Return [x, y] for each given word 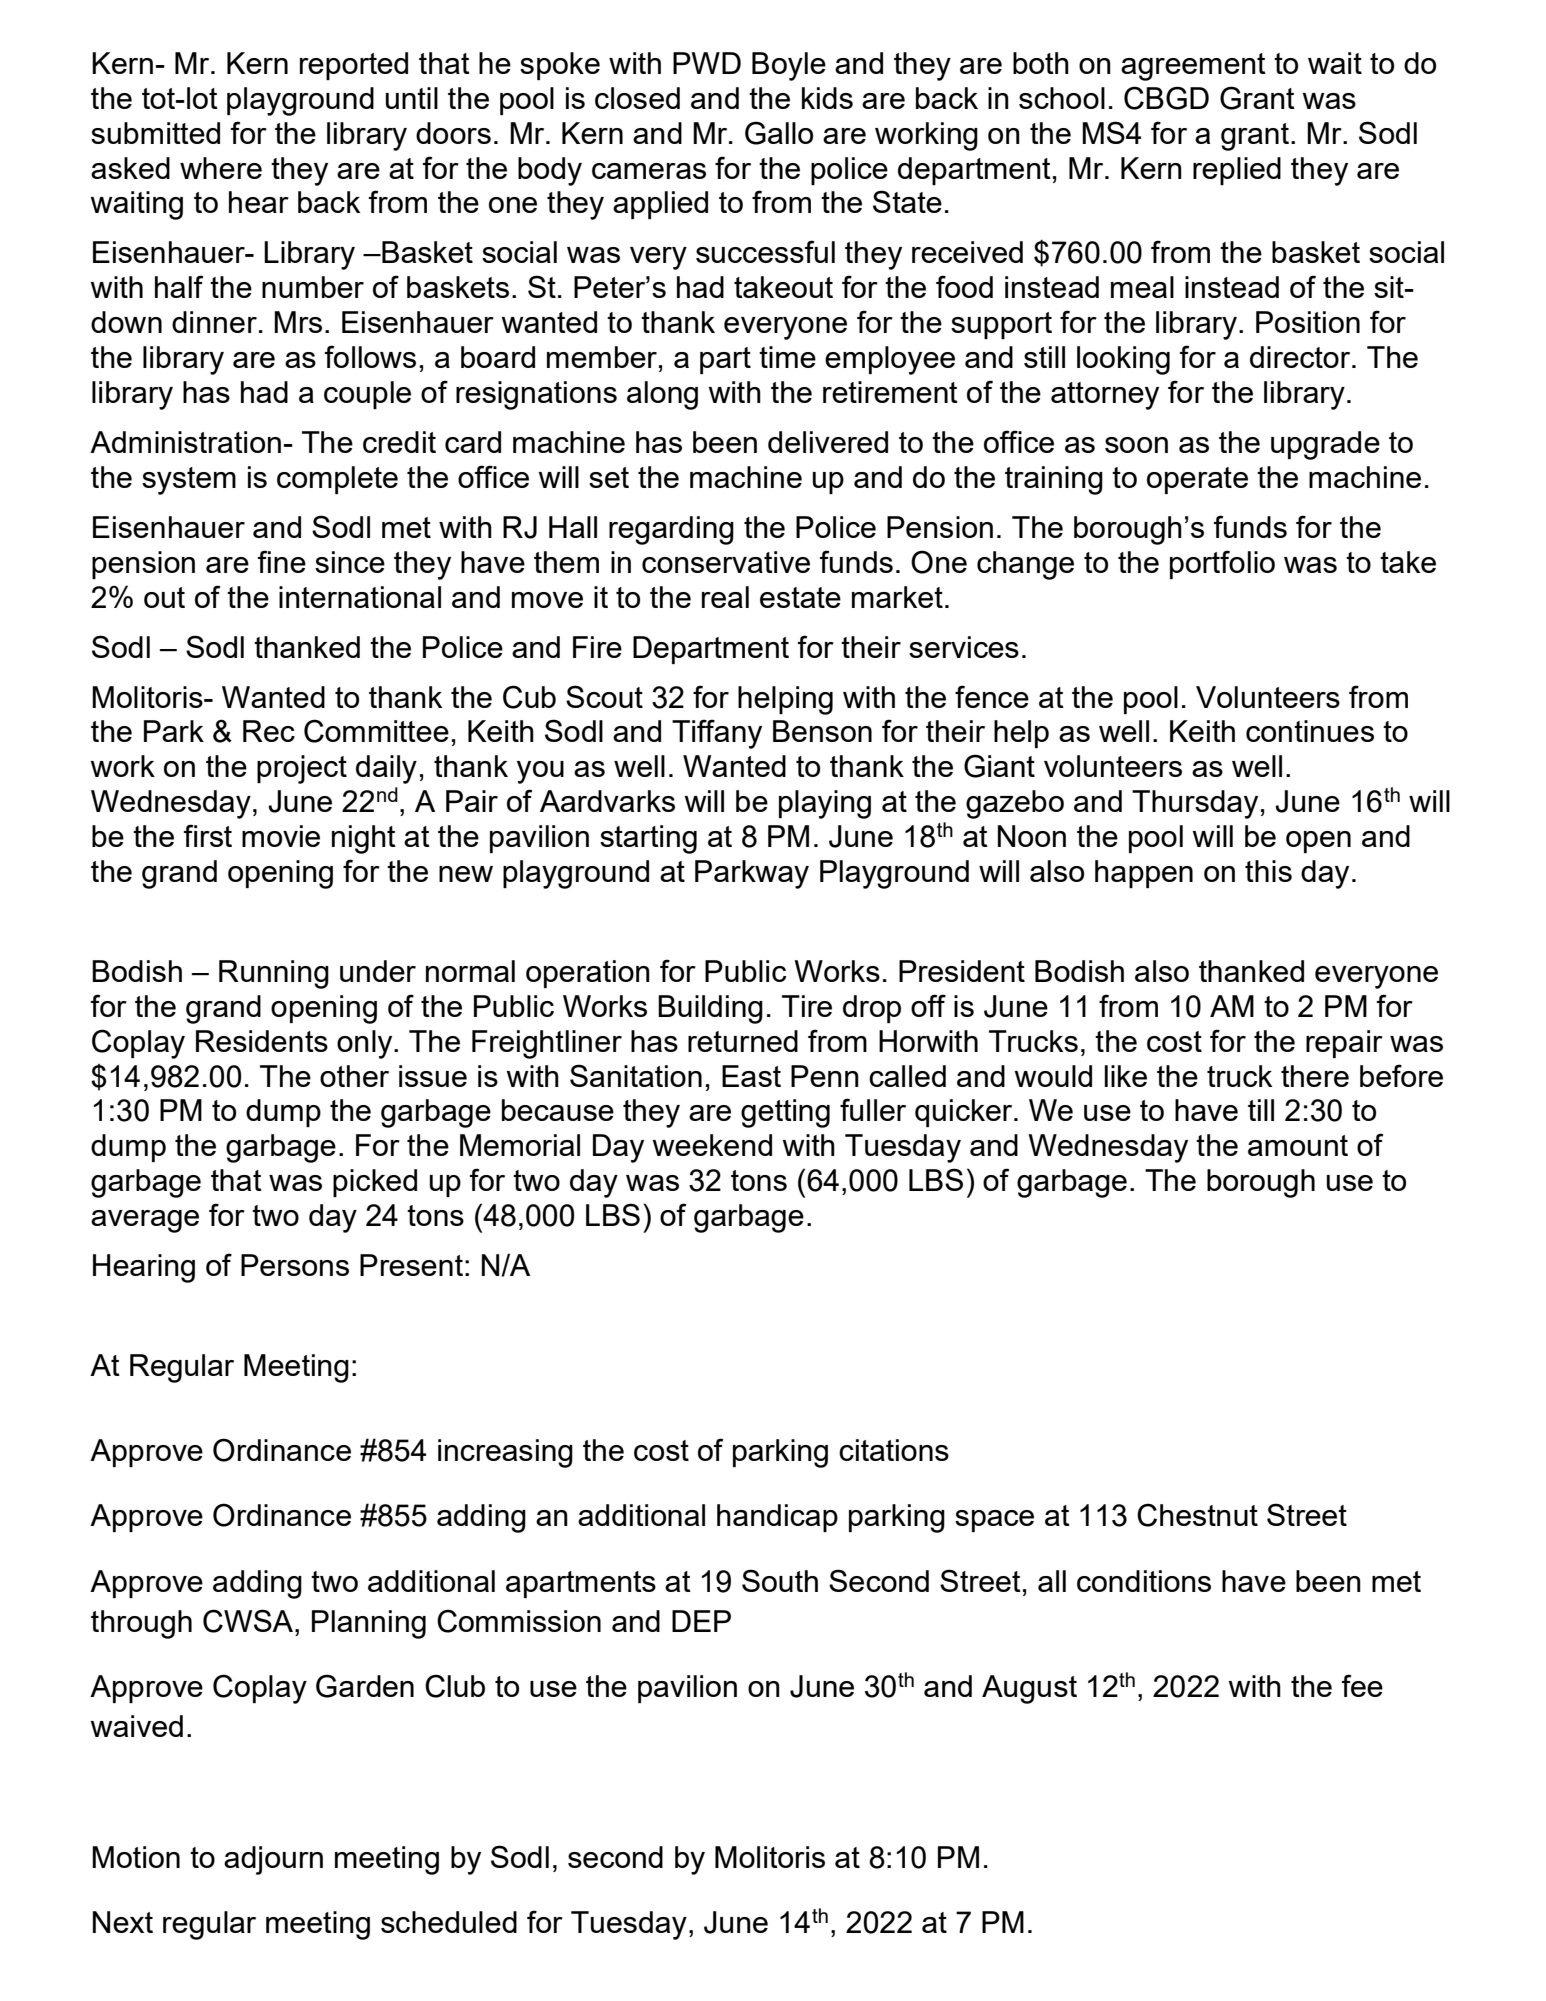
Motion [136, 1857]
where [221, 168]
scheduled [449, 1922]
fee [1362, 1685]
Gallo [779, 133]
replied [1237, 171]
